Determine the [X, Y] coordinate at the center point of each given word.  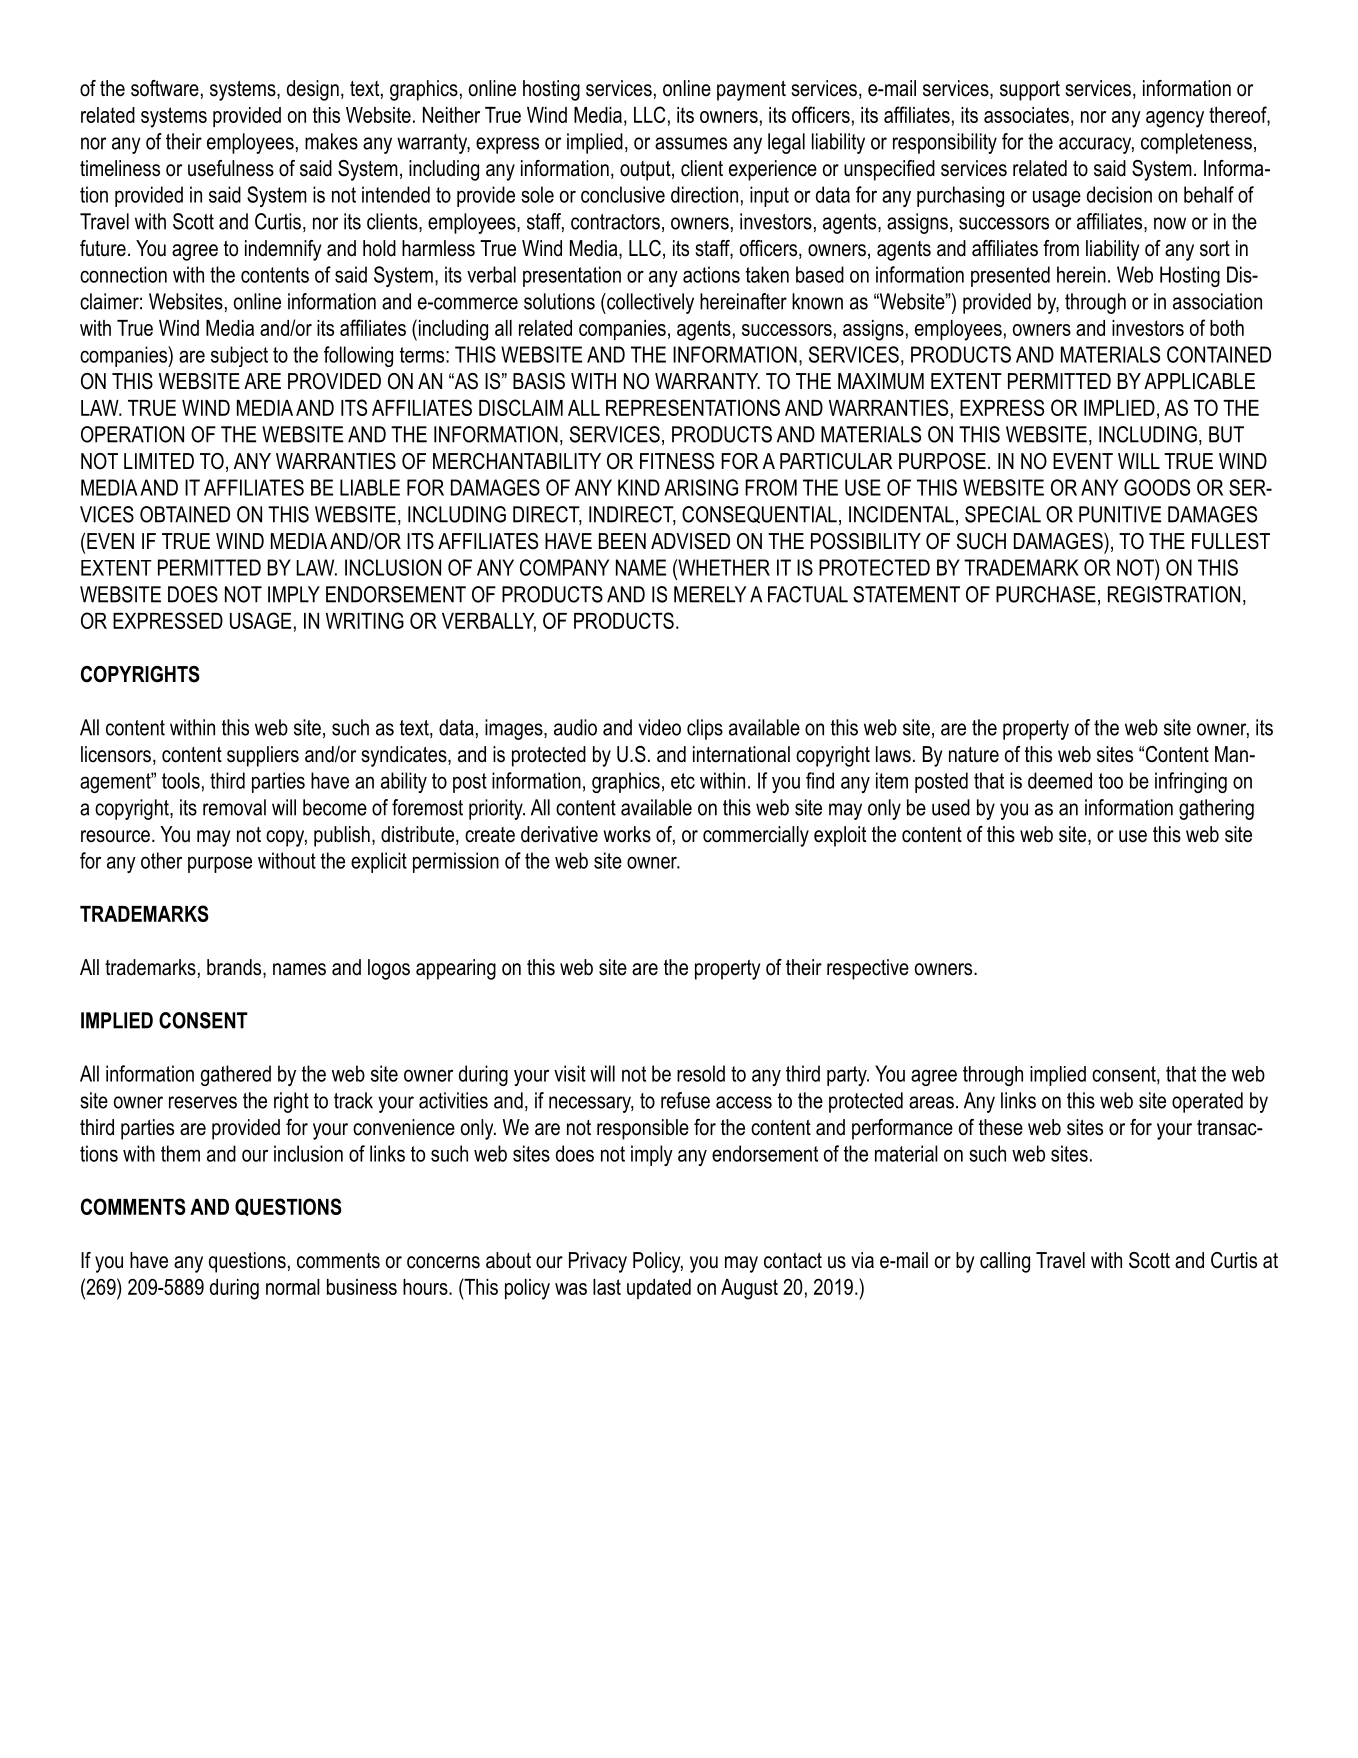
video [659, 727]
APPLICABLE [1199, 381]
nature [974, 755]
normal [293, 1287]
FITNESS [677, 461]
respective [868, 969]
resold [701, 1073]
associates [1026, 115]
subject [239, 356]
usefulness [231, 168]
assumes [691, 143]
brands [235, 968]
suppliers [263, 756]
